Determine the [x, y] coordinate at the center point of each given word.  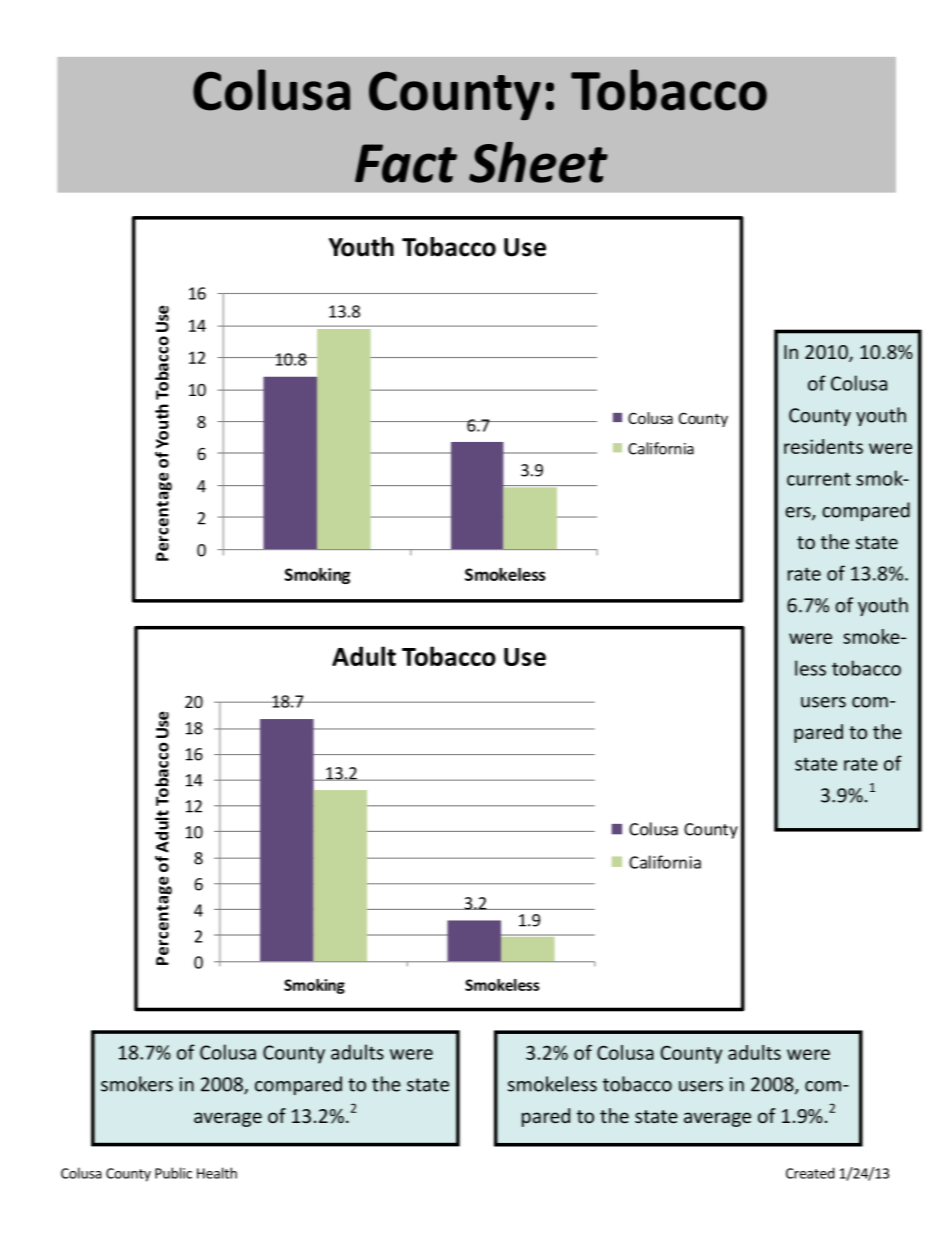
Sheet [538, 162]
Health [217, 1173]
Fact [406, 163]
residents [823, 446]
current [819, 479]
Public [173, 1173]
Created [810, 1173]
